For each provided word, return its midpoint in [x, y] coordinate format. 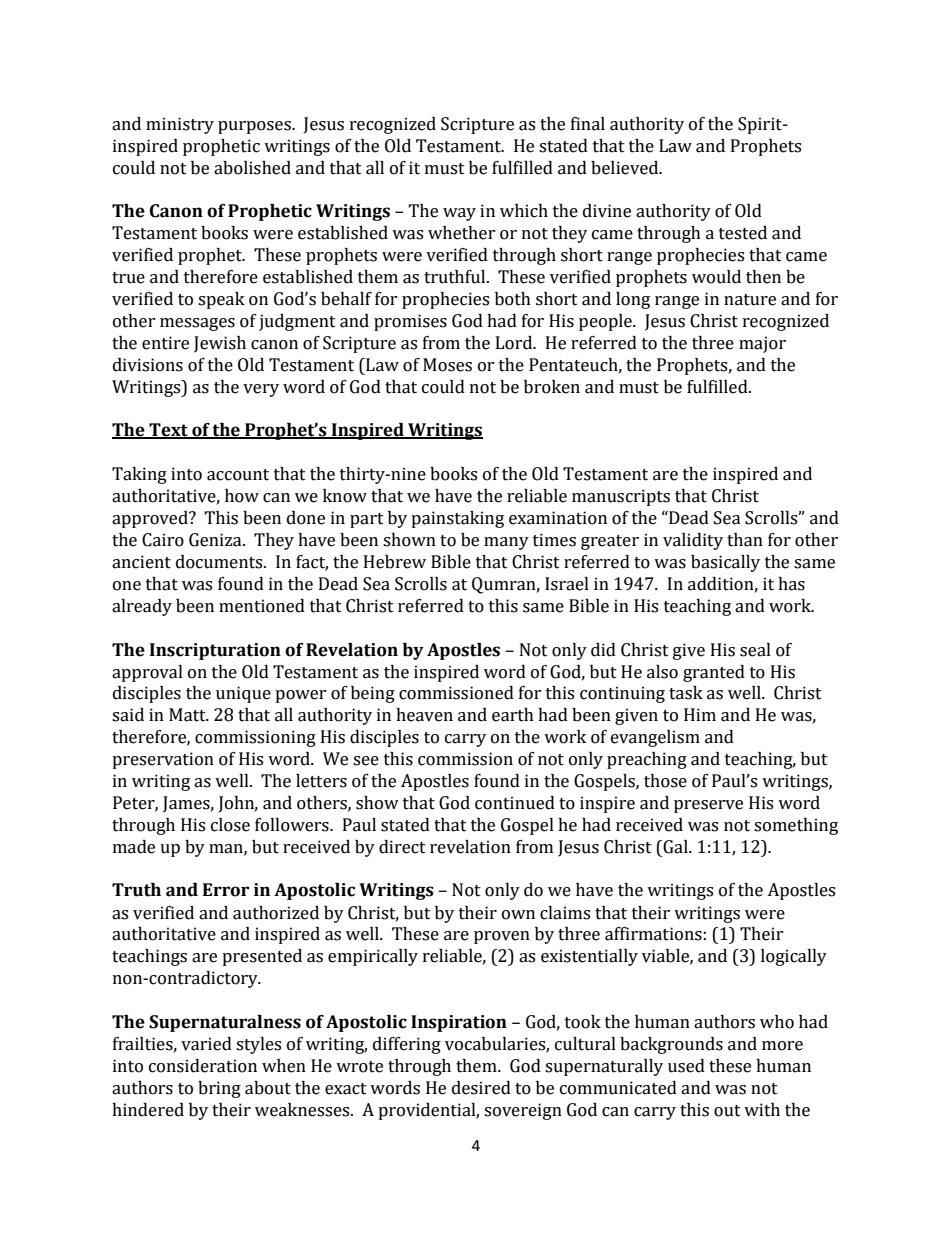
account [238, 475]
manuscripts [621, 497]
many [506, 543]
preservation [163, 760]
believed [626, 168]
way [459, 214]
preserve [708, 806]
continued [515, 803]
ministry [180, 125]
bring [219, 1089]
